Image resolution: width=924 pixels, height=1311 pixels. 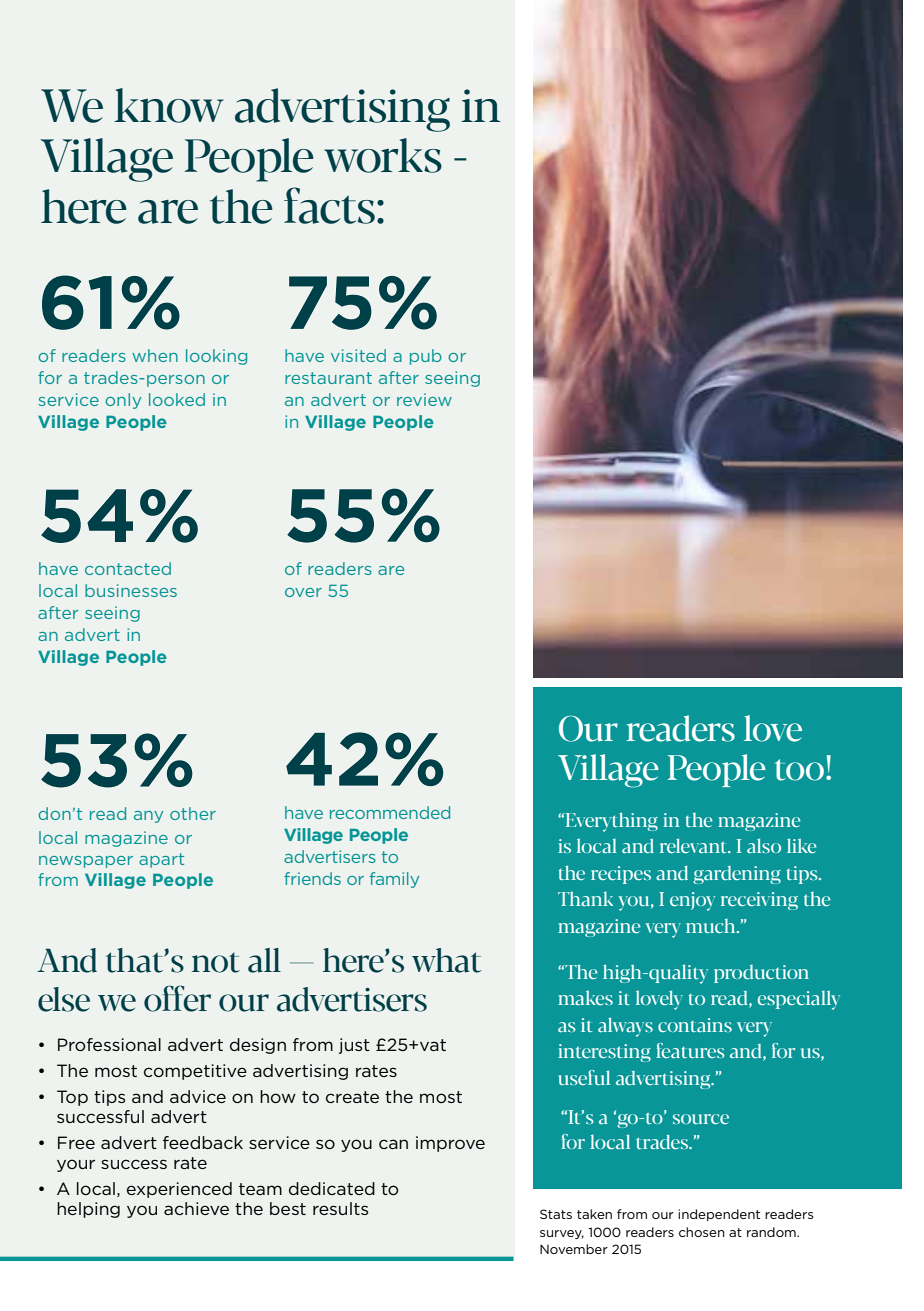 What do you see at coordinates (131, 590) in the document?
I see `businesses` at bounding box center [131, 590].
